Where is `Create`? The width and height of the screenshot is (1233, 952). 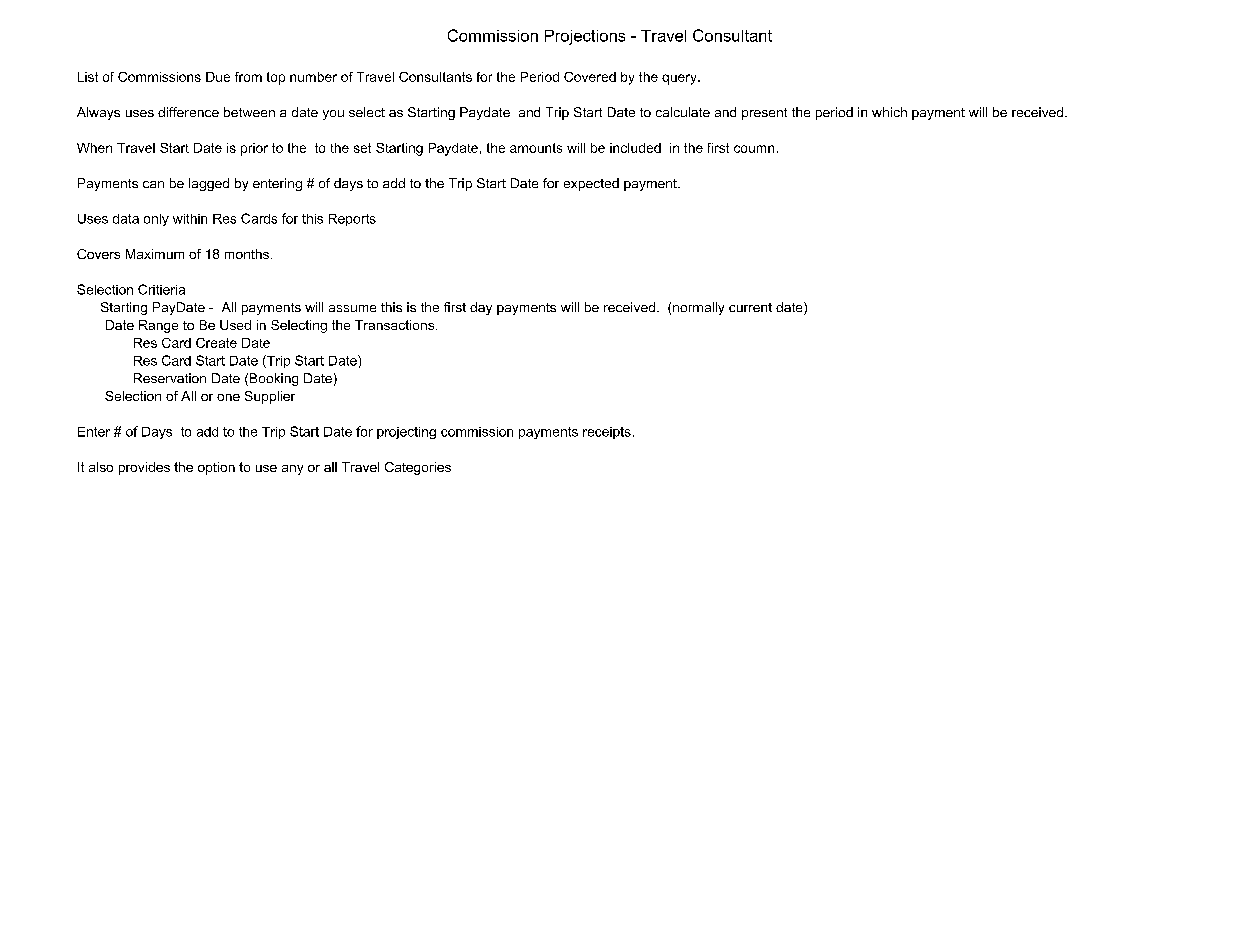 Create is located at coordinates (216, 343).
